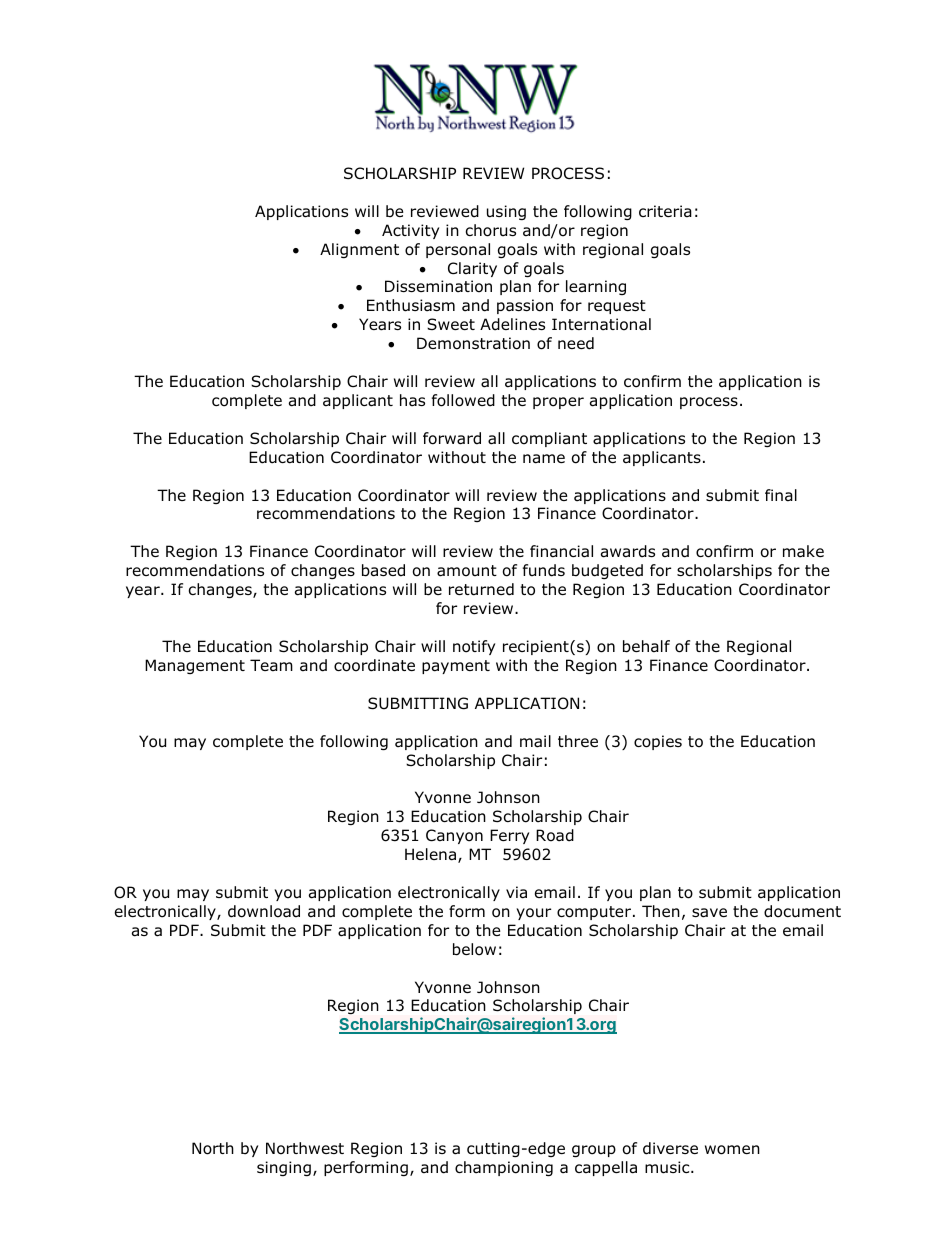  What do you see at coordinates (412, 400) in the screenshot?
I see `has` at bounding box center [412, 400].
